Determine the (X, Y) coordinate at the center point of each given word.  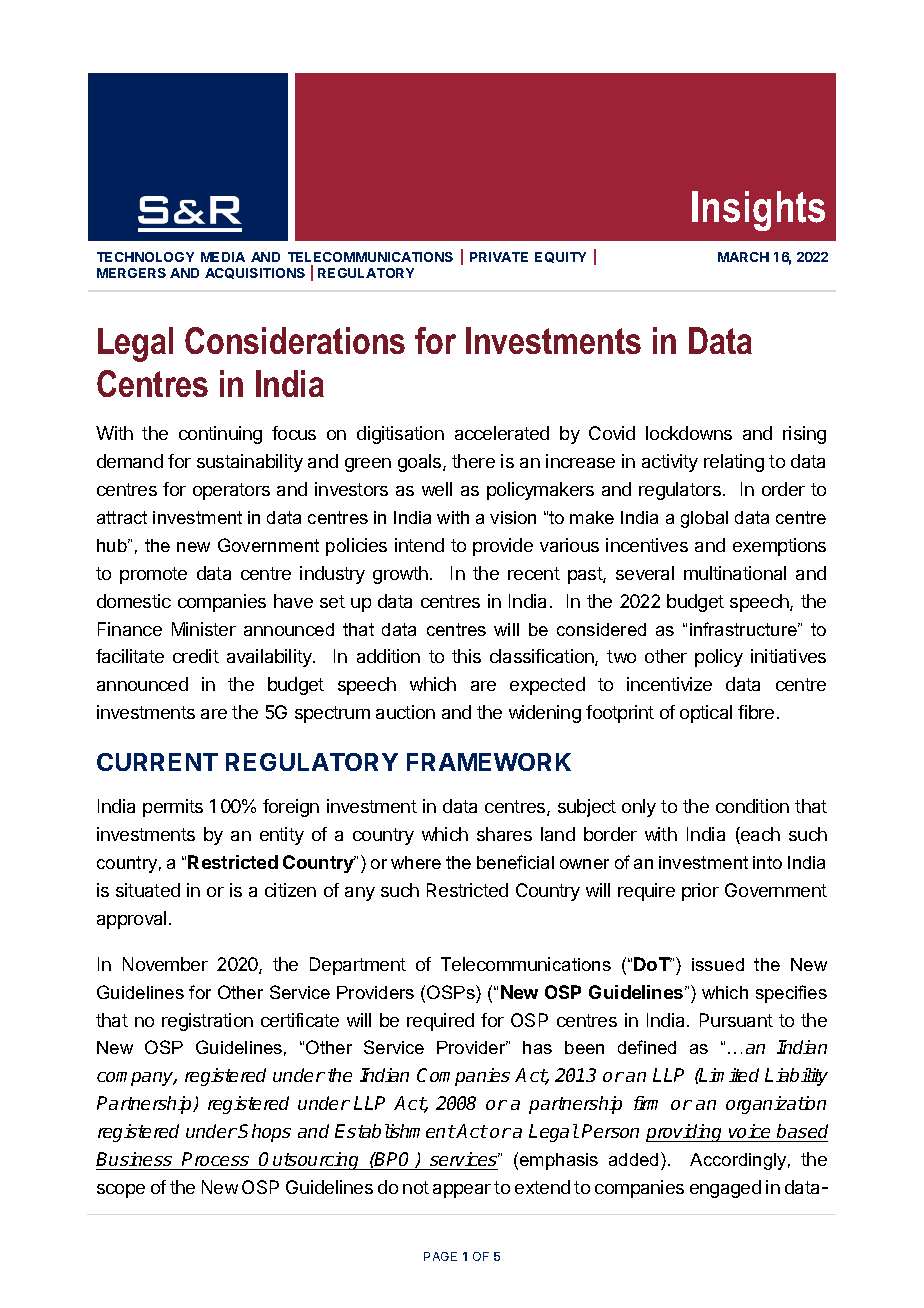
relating (734, 463)
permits (173, 808)
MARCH (743, 257)
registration (207, 1022)
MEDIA (223, 257)
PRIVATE (499, 257)
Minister (204, 629)
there (473, 461)
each (759, 835)
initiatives (788, 656)
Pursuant (736, 1020)
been (584, 1047)
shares (504, 834)
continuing (220, 435)
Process (215, 1159)
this (466, 656)
